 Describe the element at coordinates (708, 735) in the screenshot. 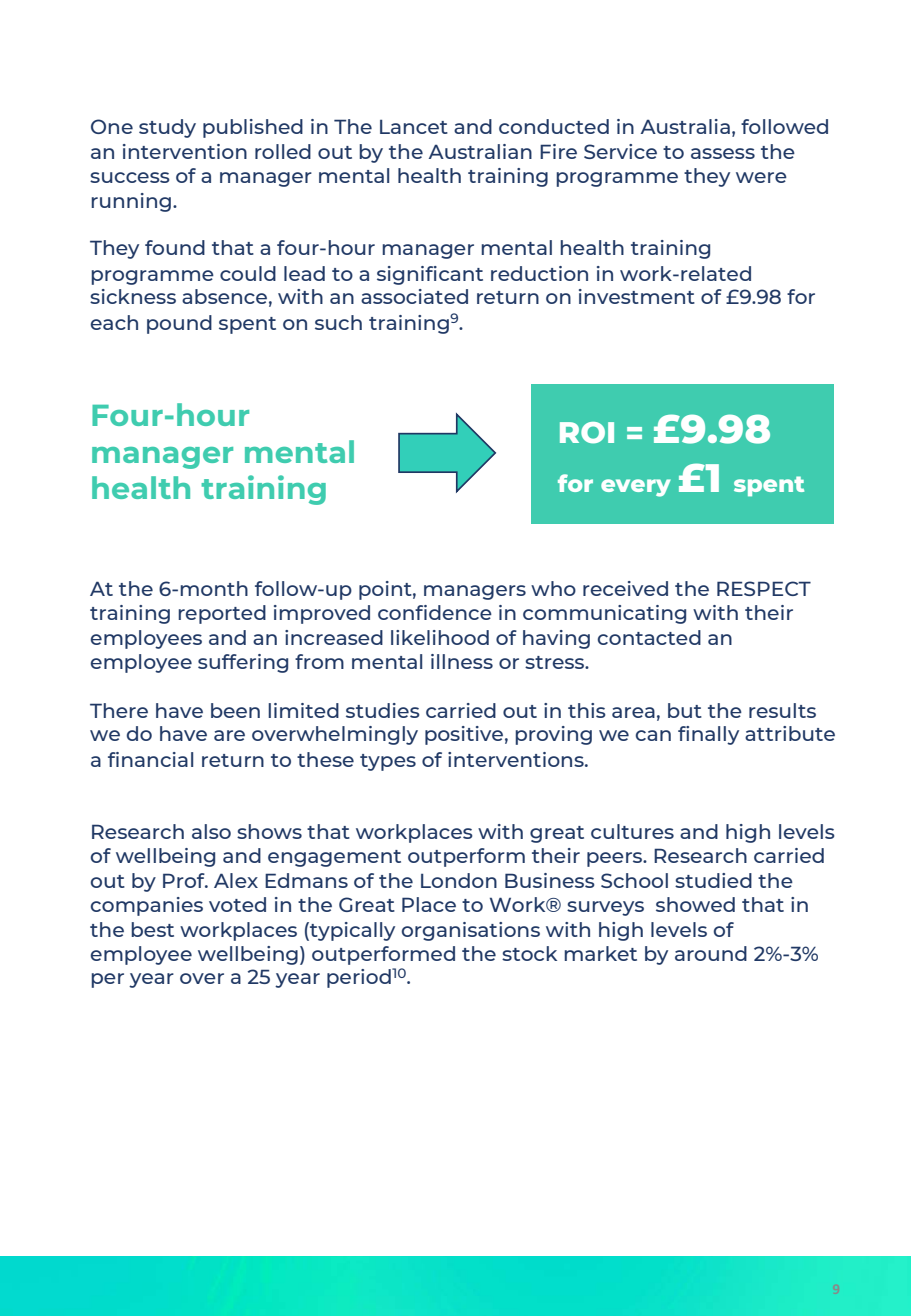

I see `finally` at that location.
